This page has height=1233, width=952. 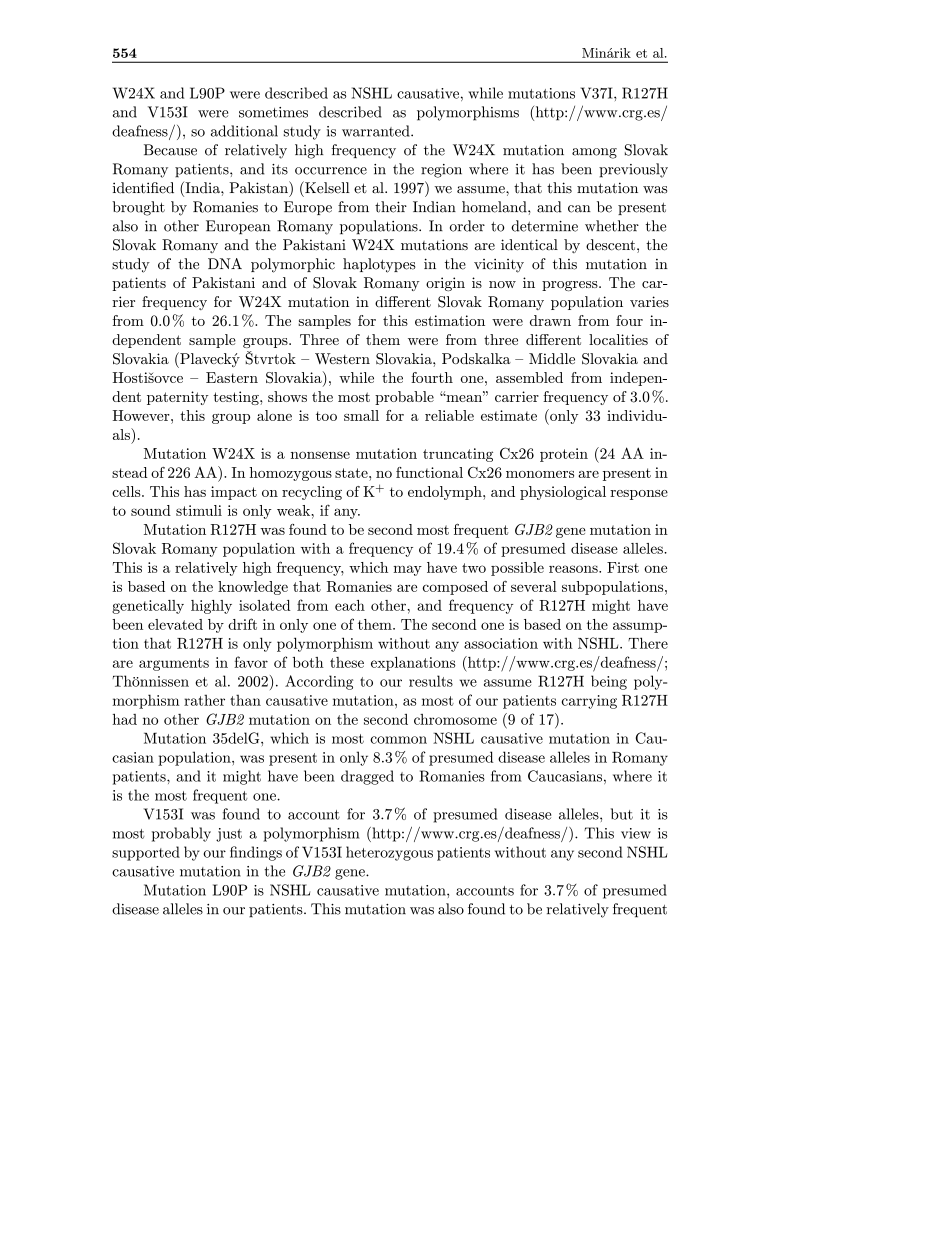 I want to click on DNA, so click(x=225, y=263).
